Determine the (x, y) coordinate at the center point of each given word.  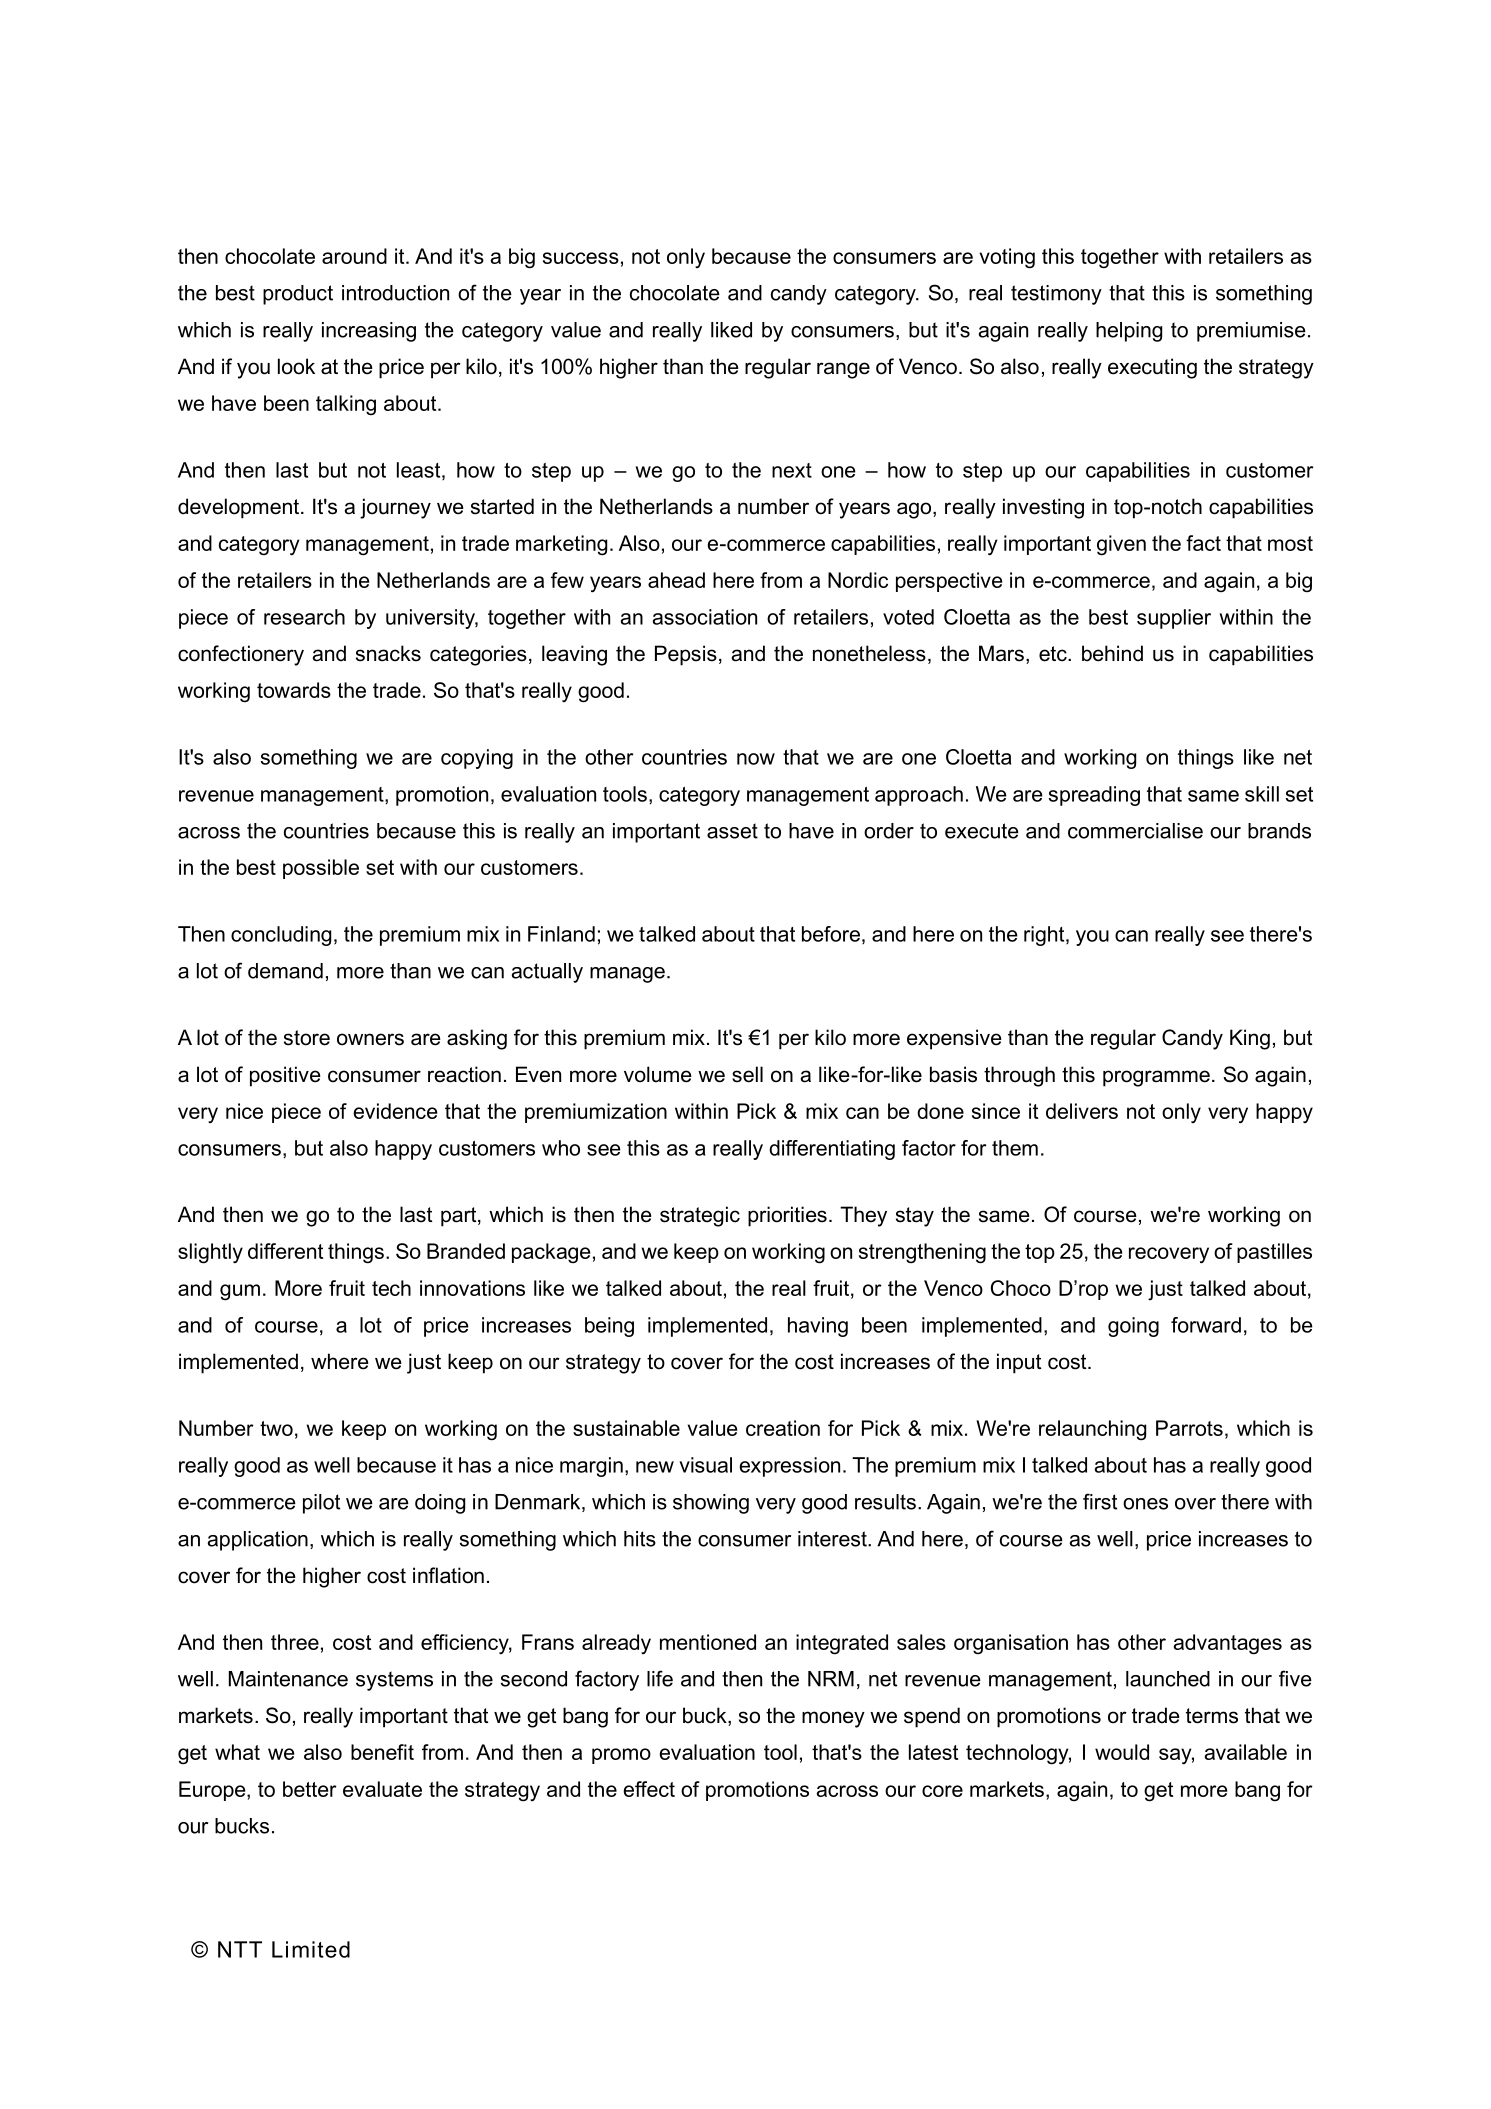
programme (1156, 1078)
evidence (395, 1111)
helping (1129, 332)
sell (747, 1074)
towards (294, 690)
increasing (369, 332)
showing (711, 1504)
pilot (321, 1504)
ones (1145, 1504)
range (843, 370)
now (756, 759)
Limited (311, 1949)
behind (1112, 653)
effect (649, 1789)
